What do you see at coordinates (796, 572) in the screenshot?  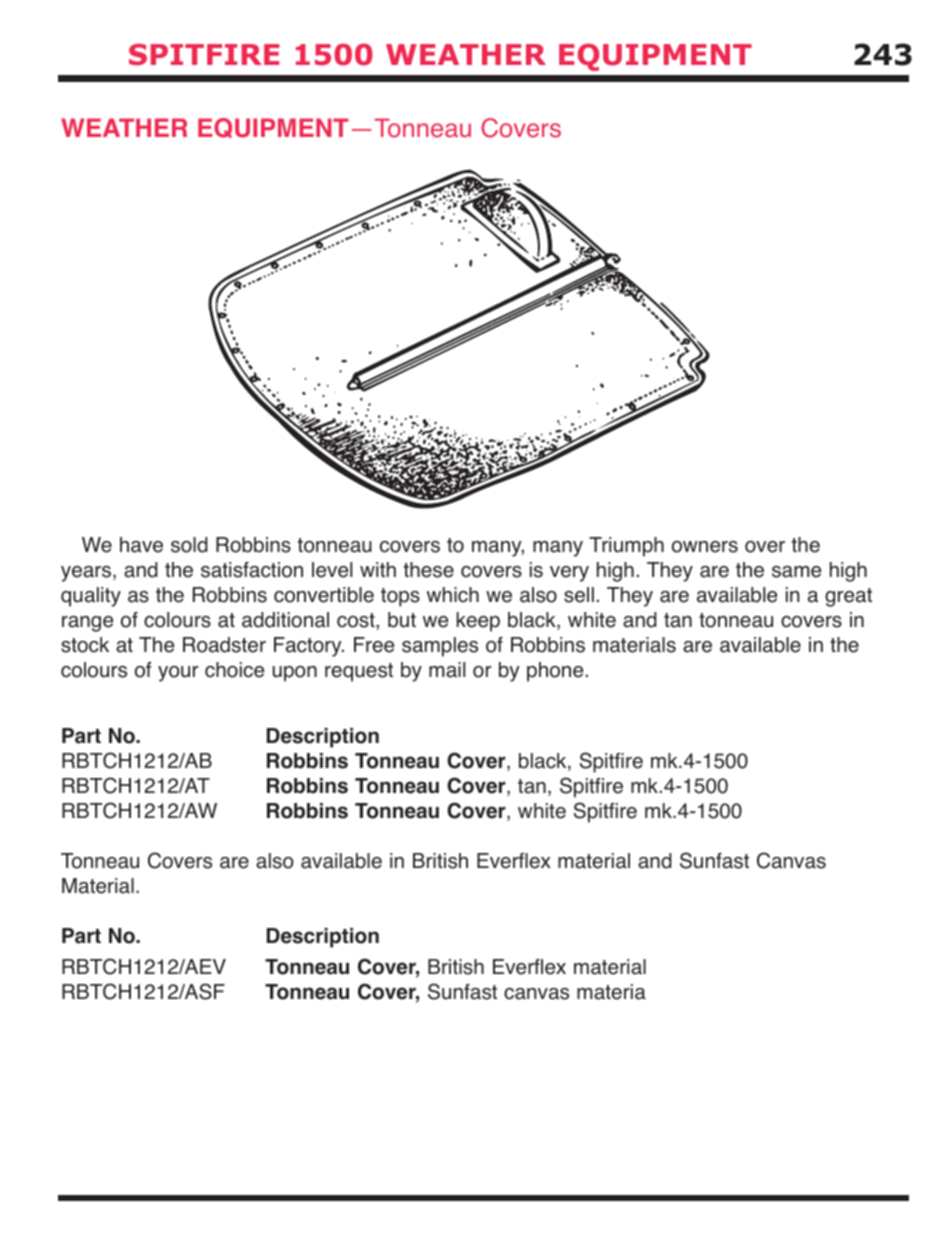 I see `same` at bounding box center [796, 572].
